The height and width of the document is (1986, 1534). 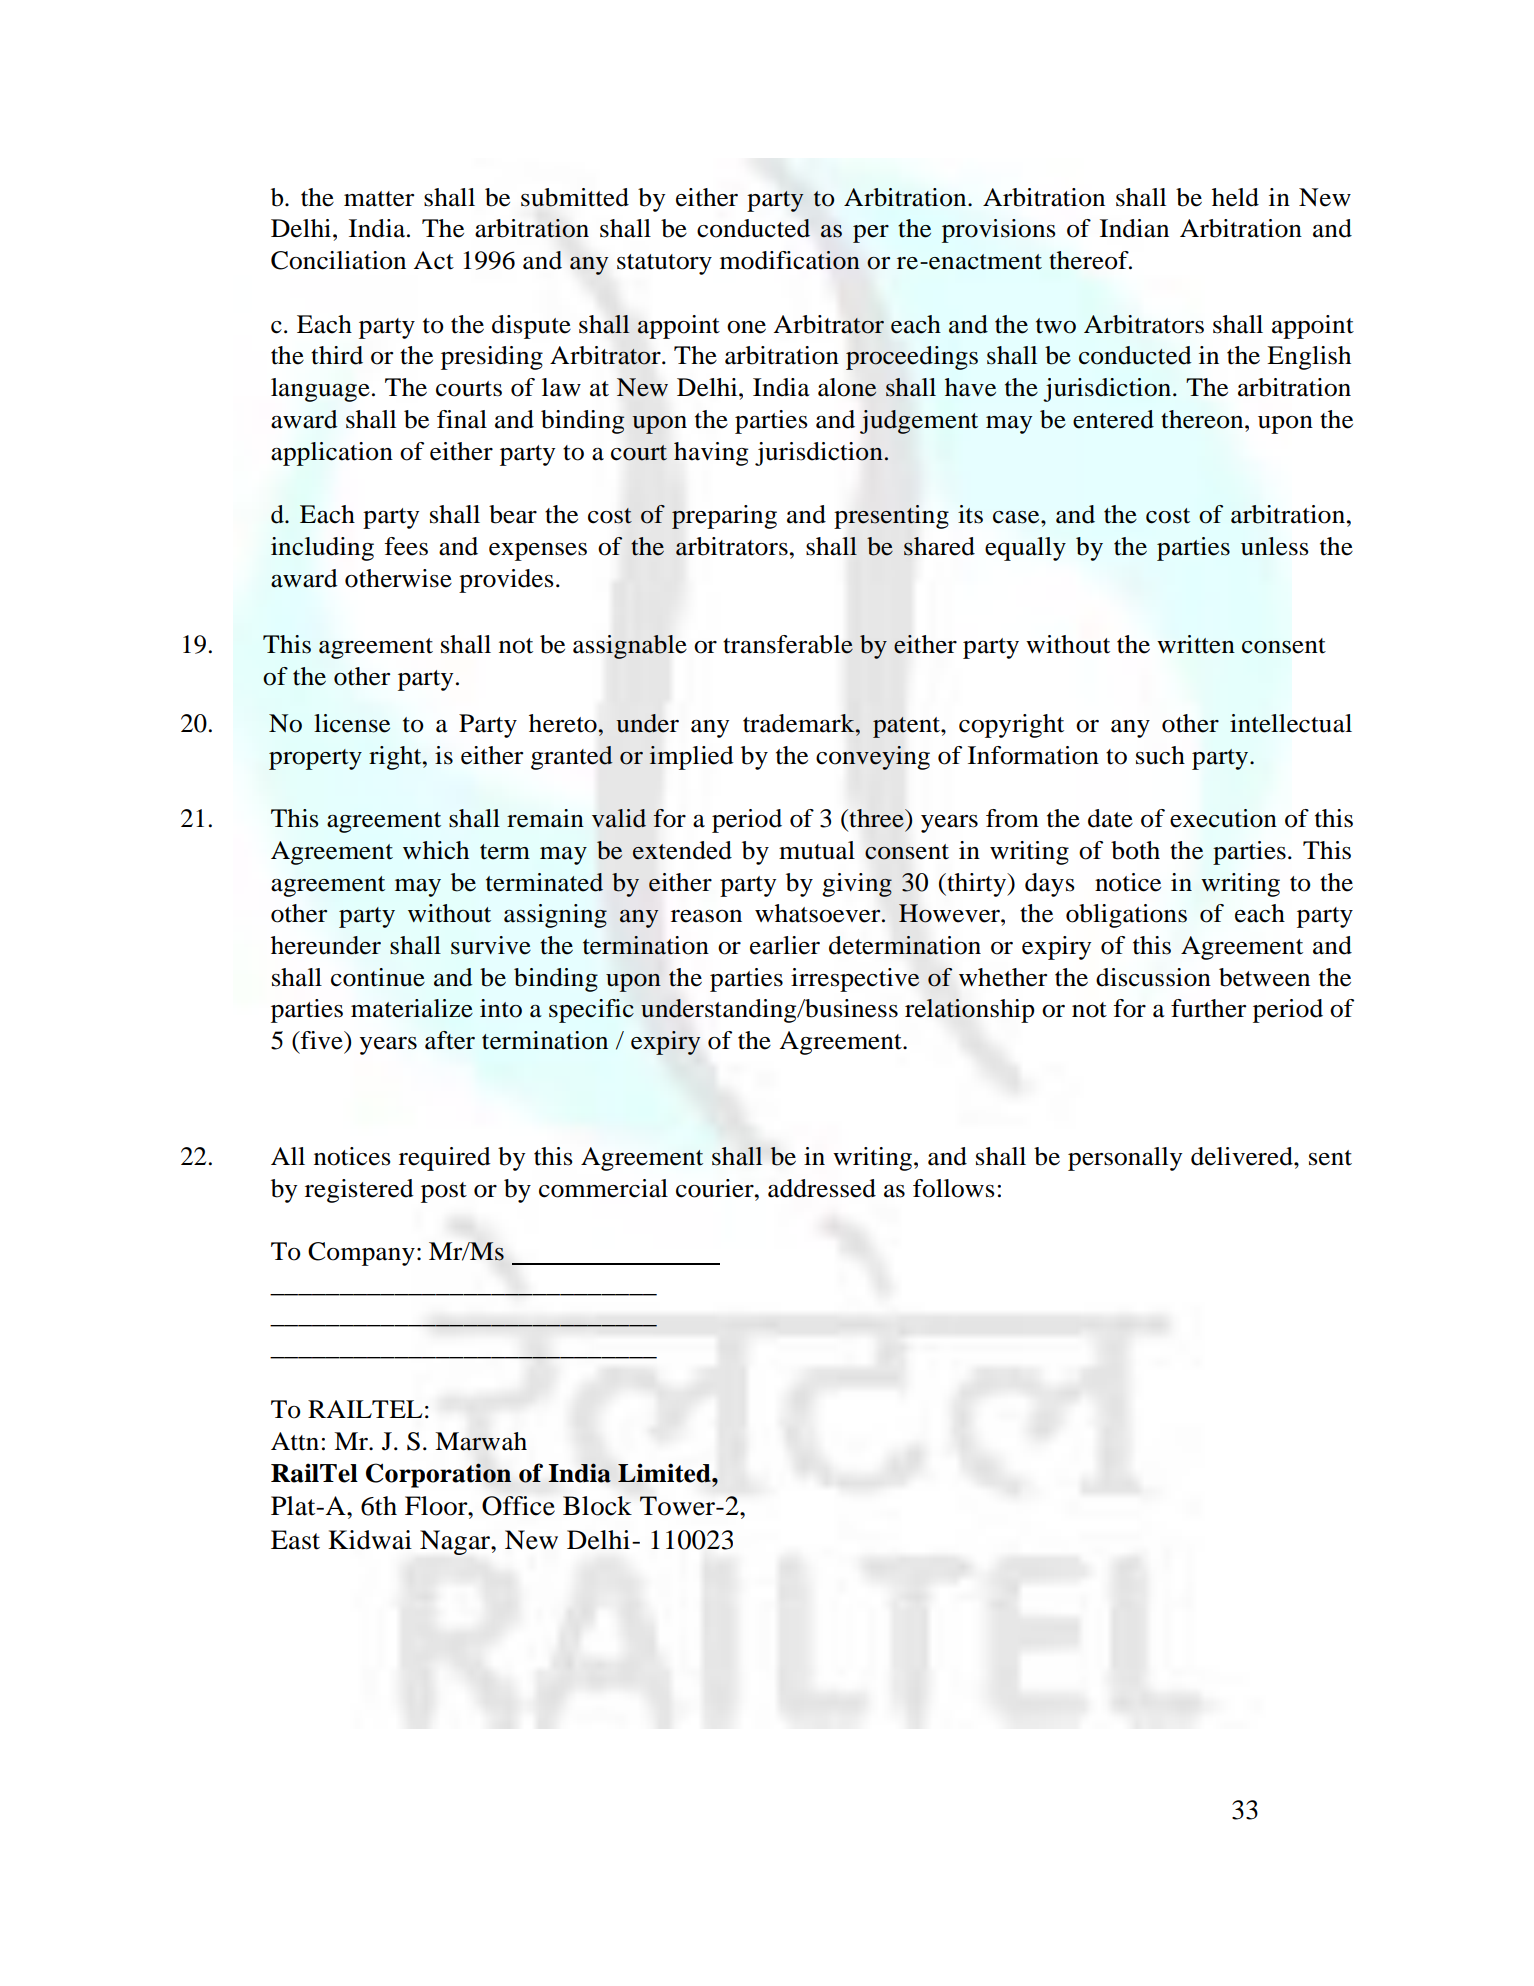 What do you see at coordinates (790, 260) in the document?
I see `modification` at bounding box center [790, 260].
